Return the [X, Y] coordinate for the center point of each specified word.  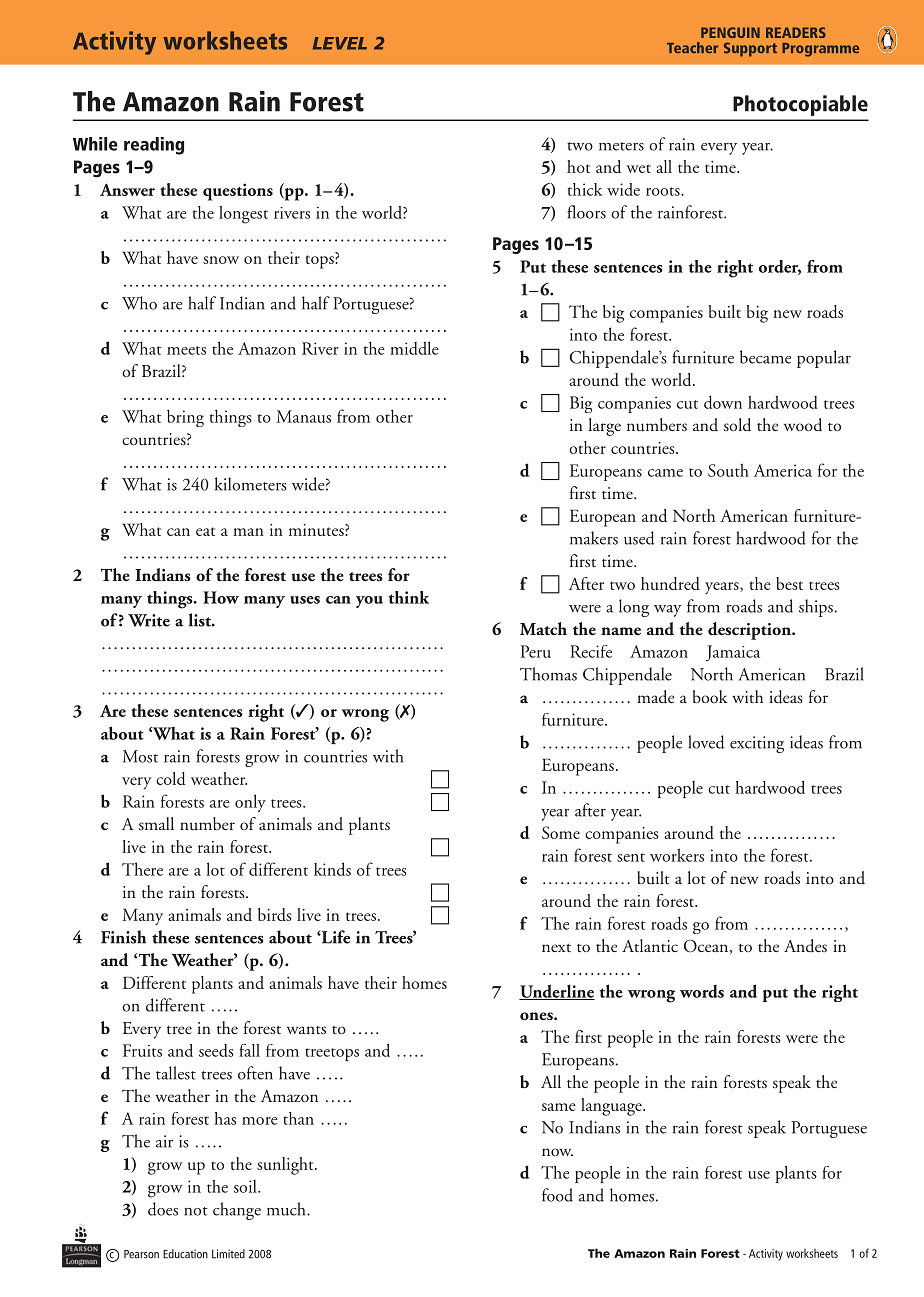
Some [561, 832]
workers [677, 855]
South [728, 470]
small [156, 823]
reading [154, 146]
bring [185, 418]
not [196, 1211]
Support [750, 49]
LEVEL [340, 43]
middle [414, 348]
